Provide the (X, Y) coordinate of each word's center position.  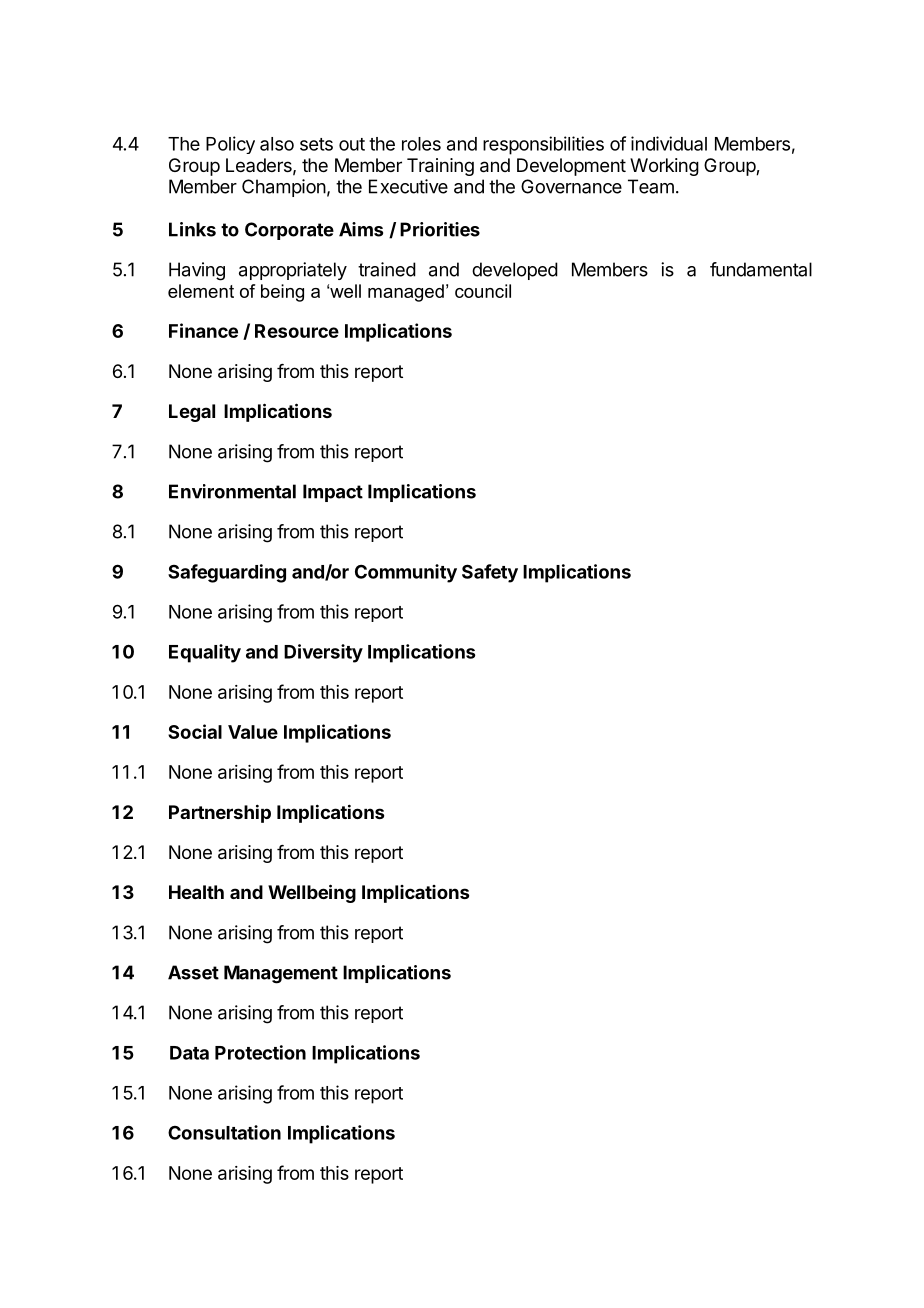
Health (196, 892)
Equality (205, 653)
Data (189, 1053)
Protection (260, 1052)
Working (664, 167)
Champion (284, 188)
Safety (490, 573)
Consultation (224, 1132)
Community (406, 573)
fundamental (761, 269)
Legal (192, 413)
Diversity (323, 653)
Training (440, 167)
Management (281, 974)
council (483, 291)
